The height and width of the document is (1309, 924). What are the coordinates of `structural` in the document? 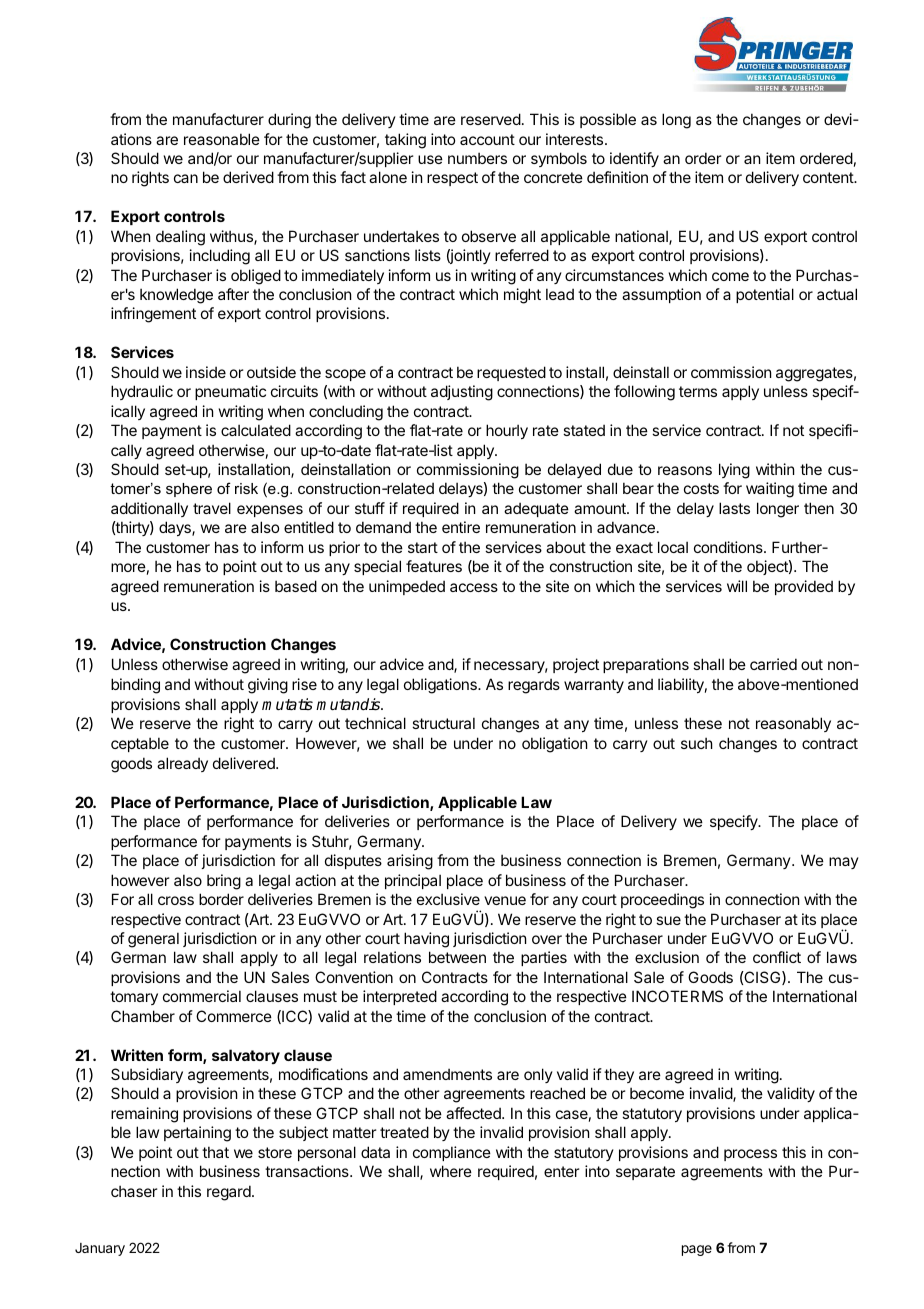 It's located at (443, 723).
